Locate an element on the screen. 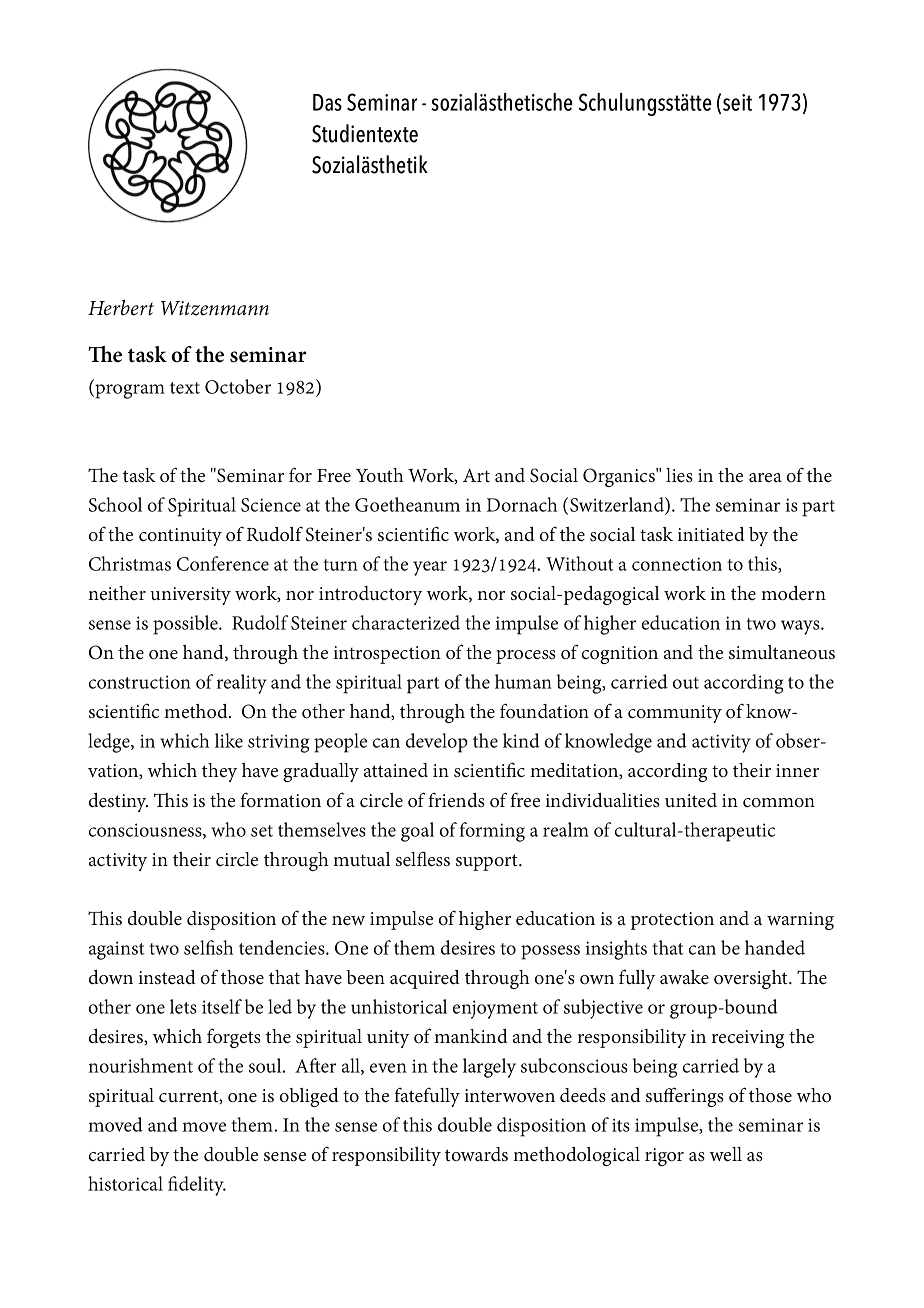 Image resolution: width=924 pixels, height=1308 pixels. set is located at coordinates (262, 831).
